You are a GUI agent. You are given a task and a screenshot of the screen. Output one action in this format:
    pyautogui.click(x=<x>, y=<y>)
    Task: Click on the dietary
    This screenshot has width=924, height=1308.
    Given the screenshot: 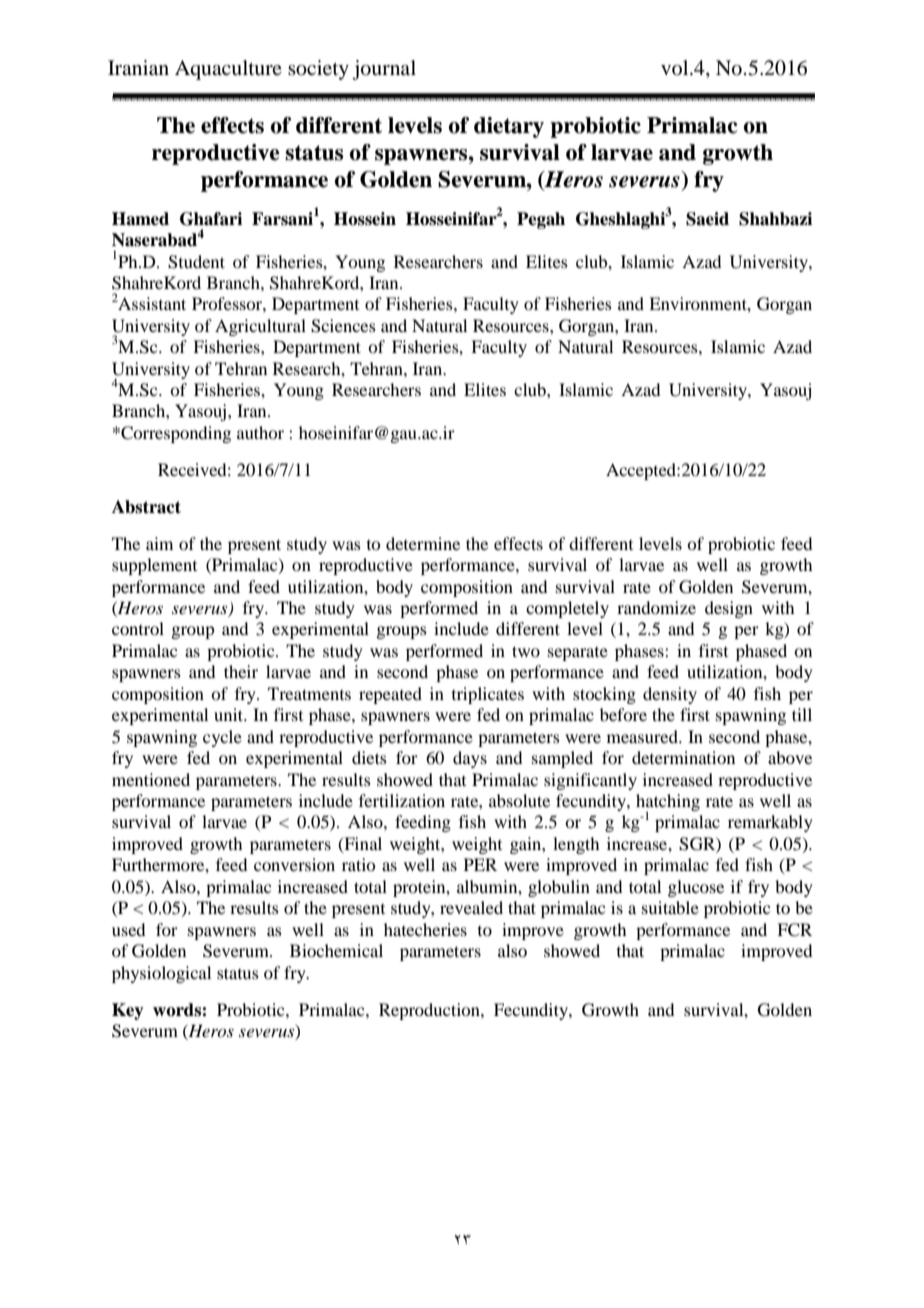 What is the action you would take?
    pyautogui.click(x=509, y=127)
